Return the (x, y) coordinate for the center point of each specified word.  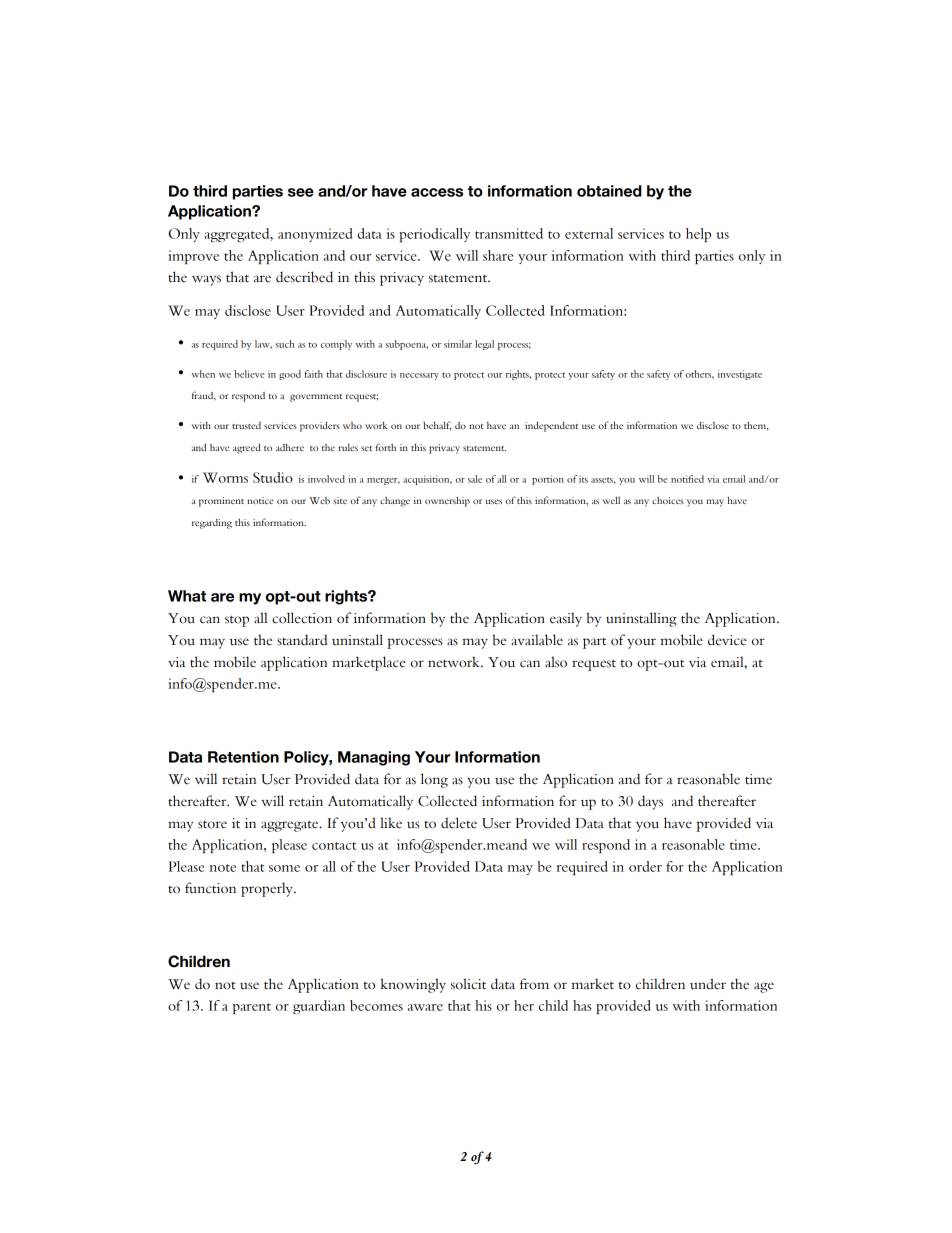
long (434, 780)
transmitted (509, 233)
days (650, 802)
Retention (243, 757)
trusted (246, 425)
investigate (740, 375)
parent (252, 1008)
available (537, 640)
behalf (437, 426)
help (698, 235)
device (727, 640)
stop (237, 621)
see (301, 192)
